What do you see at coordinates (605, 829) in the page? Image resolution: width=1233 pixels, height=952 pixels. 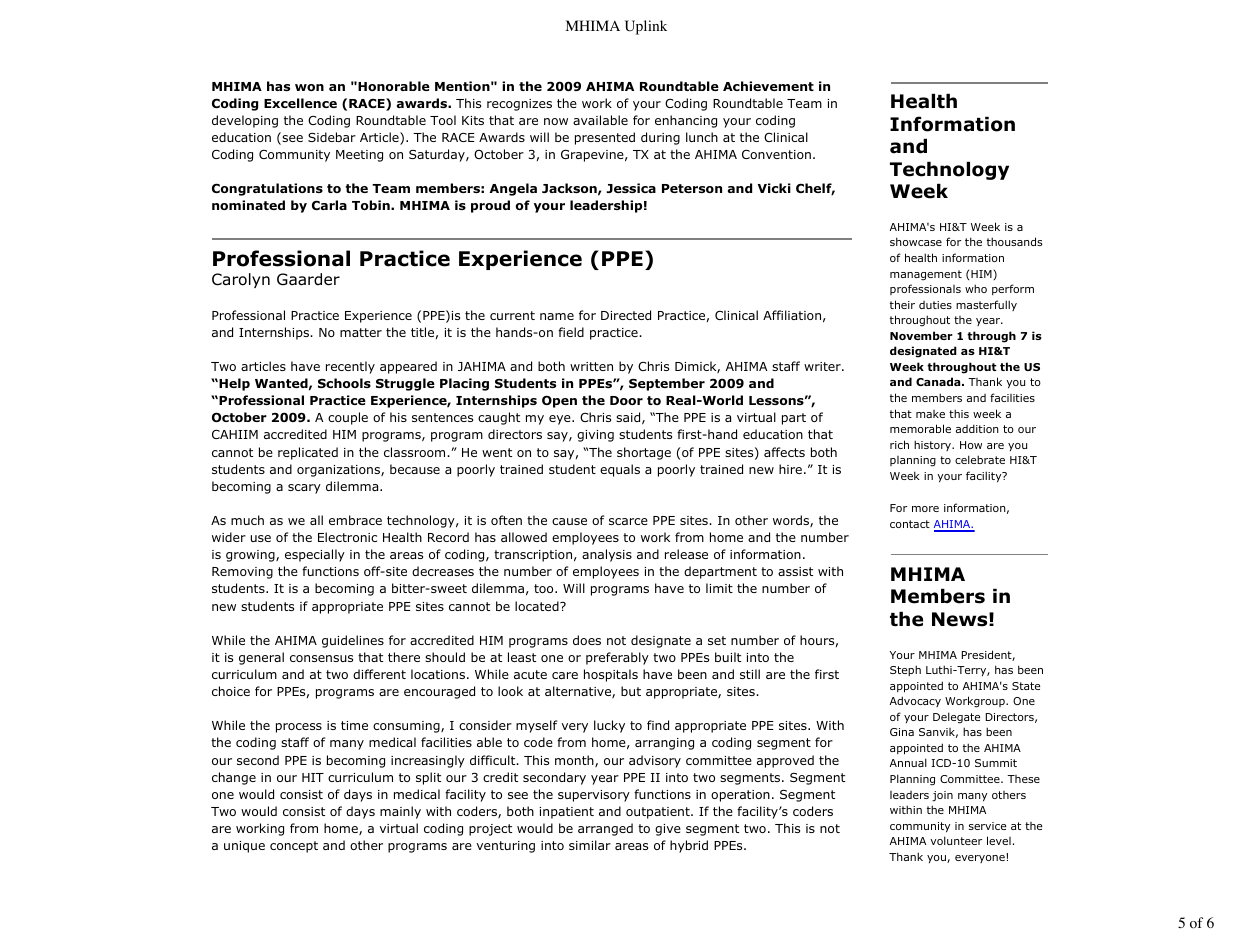 I see `arranged` at bounding box center [605, 829].
